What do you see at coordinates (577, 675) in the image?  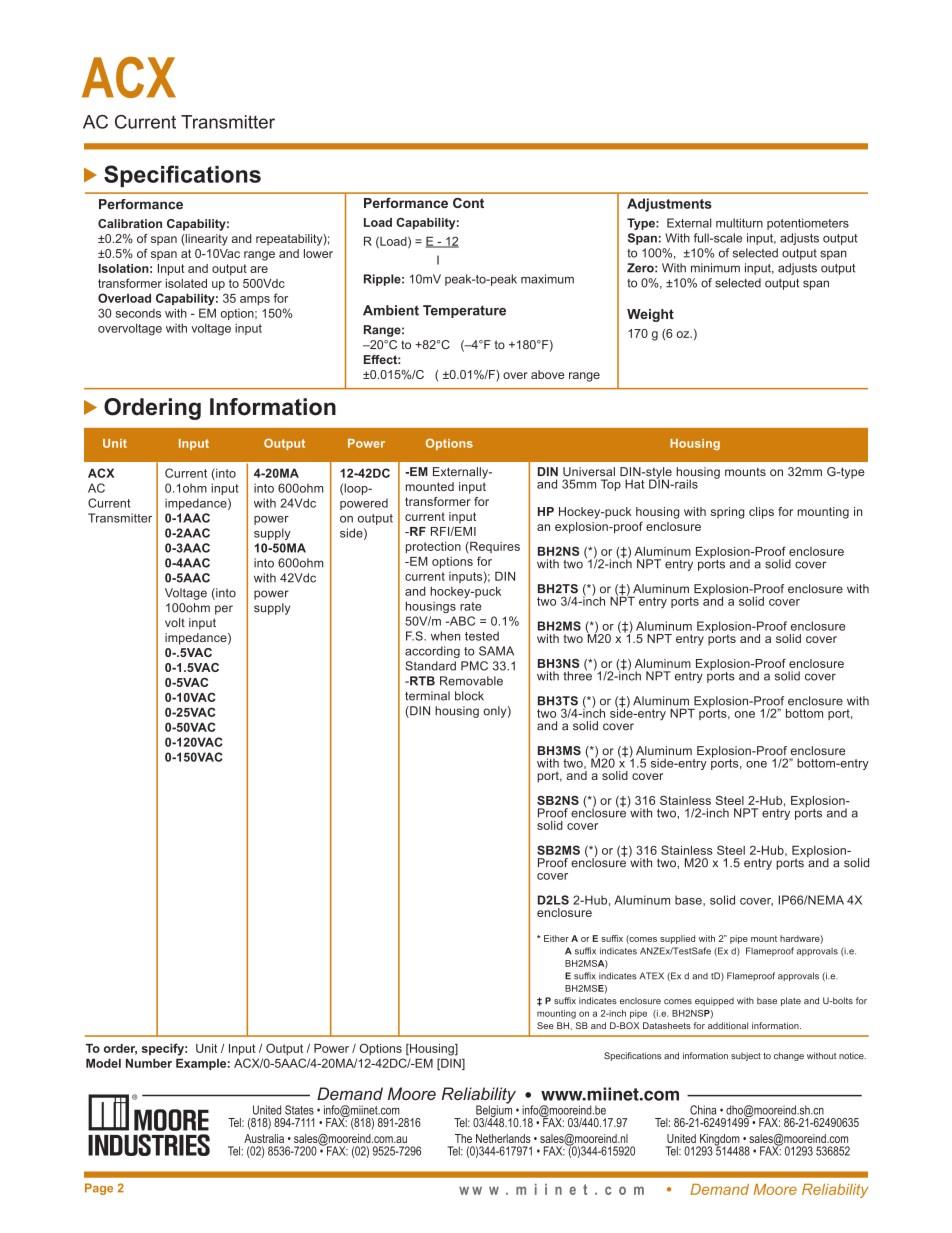 I see `three` at bounding box center [577, 675].
